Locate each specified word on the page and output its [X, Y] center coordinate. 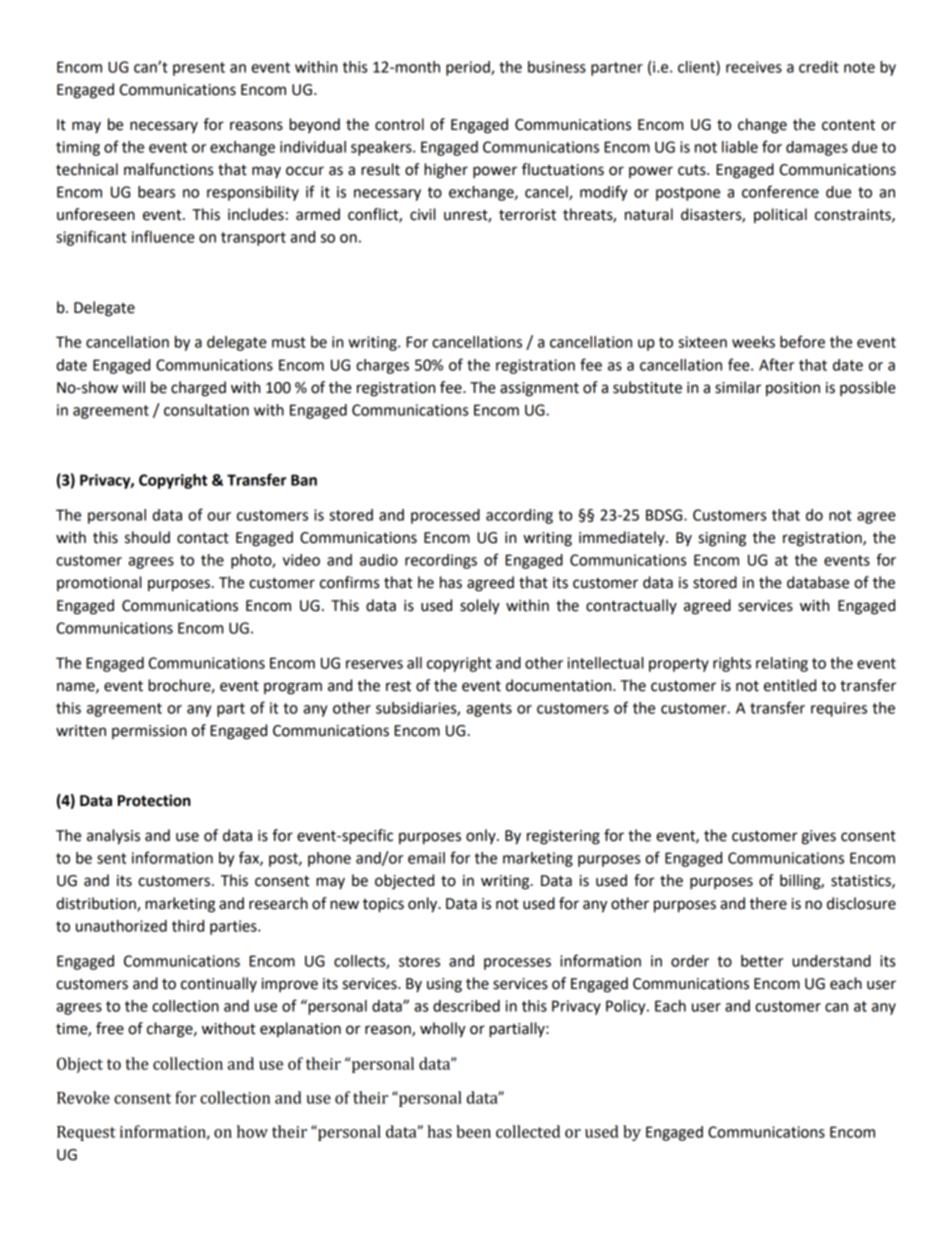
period [469, 68]
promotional [99, 583]
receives [754, 67]
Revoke [83, 1097]
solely [480, 607]
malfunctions [168, 169]
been [473, 1131]
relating [782, 664]
